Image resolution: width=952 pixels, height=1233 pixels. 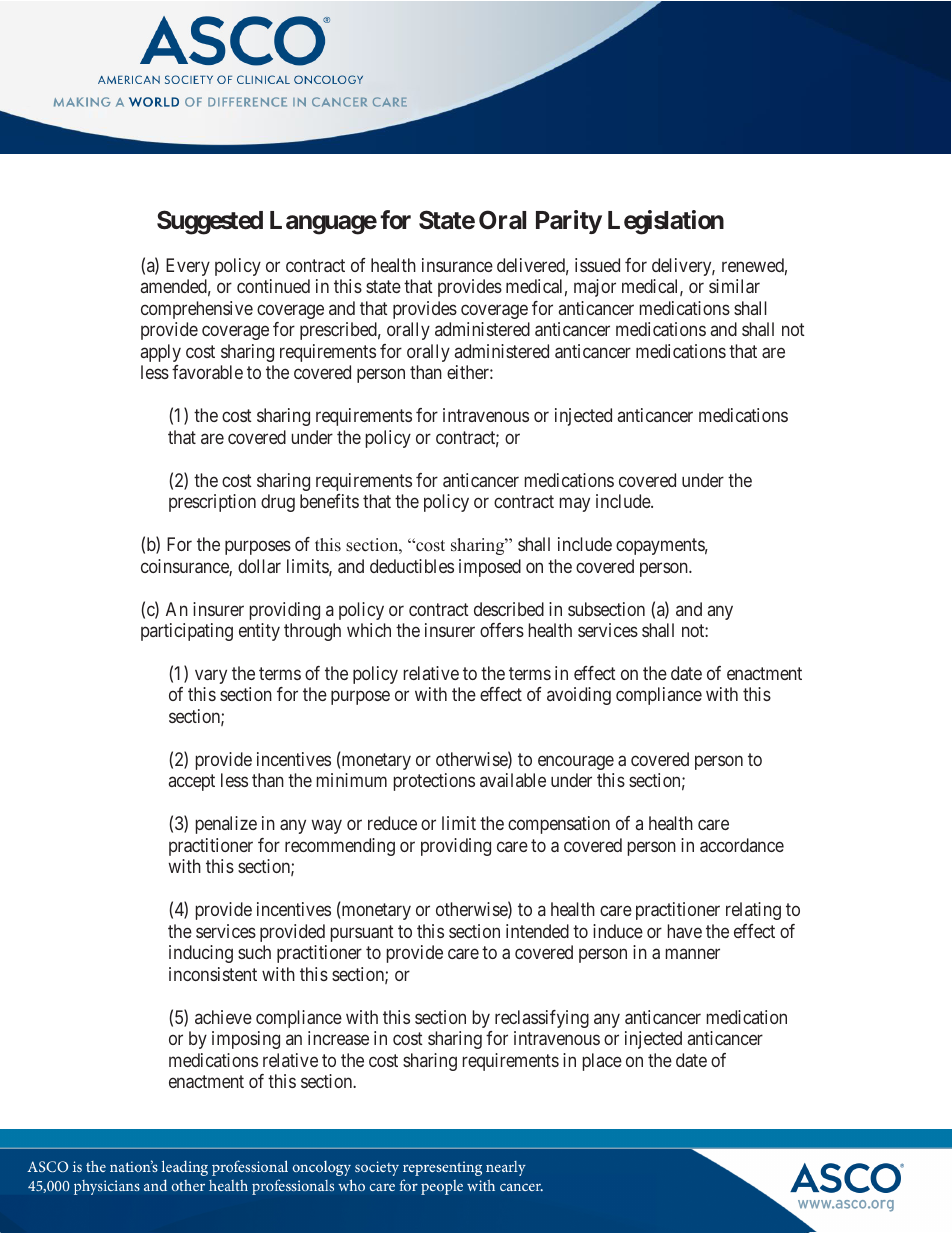 What do you see at coordinates (666, 222) in the image?
I see `Legislation` at bounding box center [666, 222].
